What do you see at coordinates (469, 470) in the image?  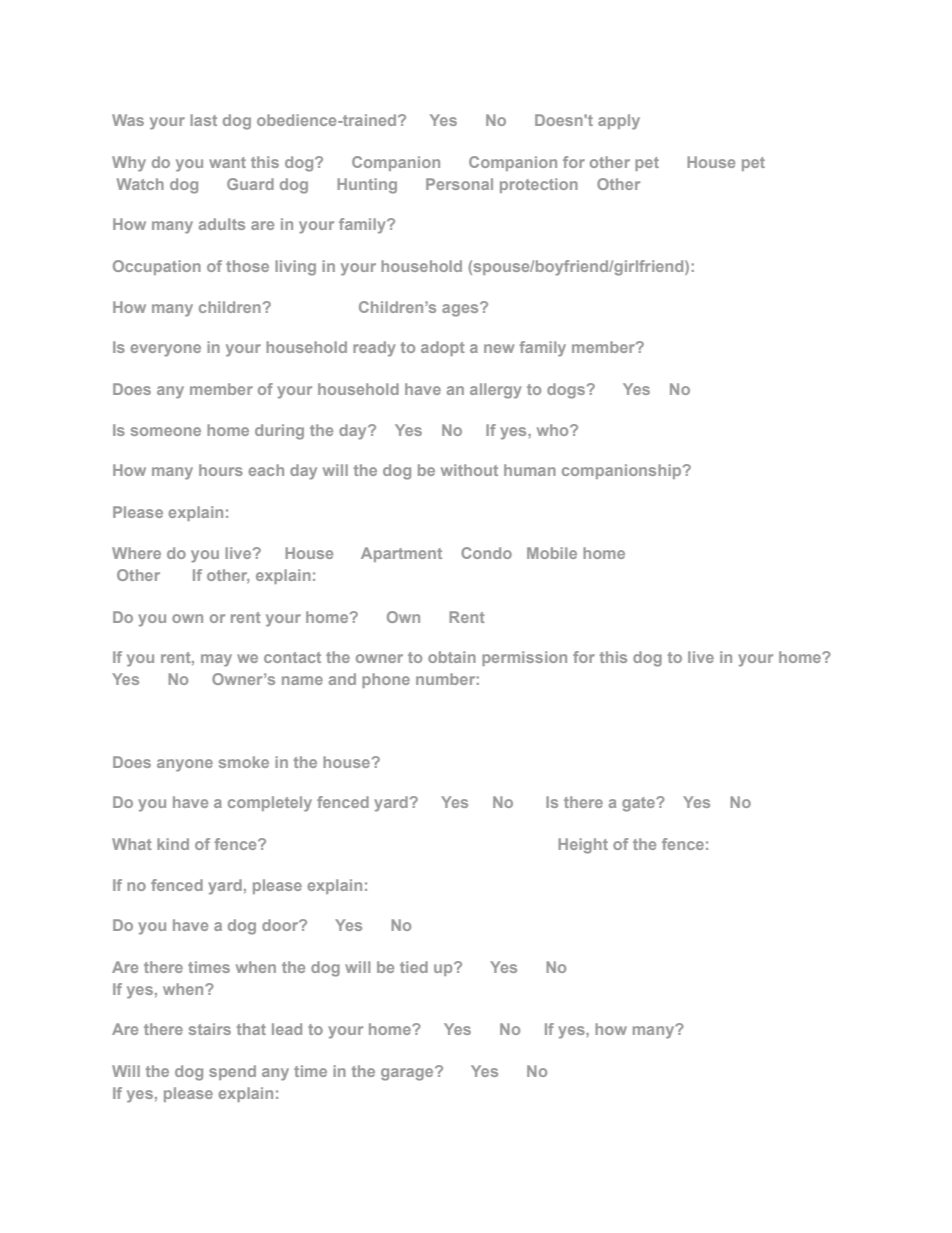 I see `without` at bounding box center [469, 470].
